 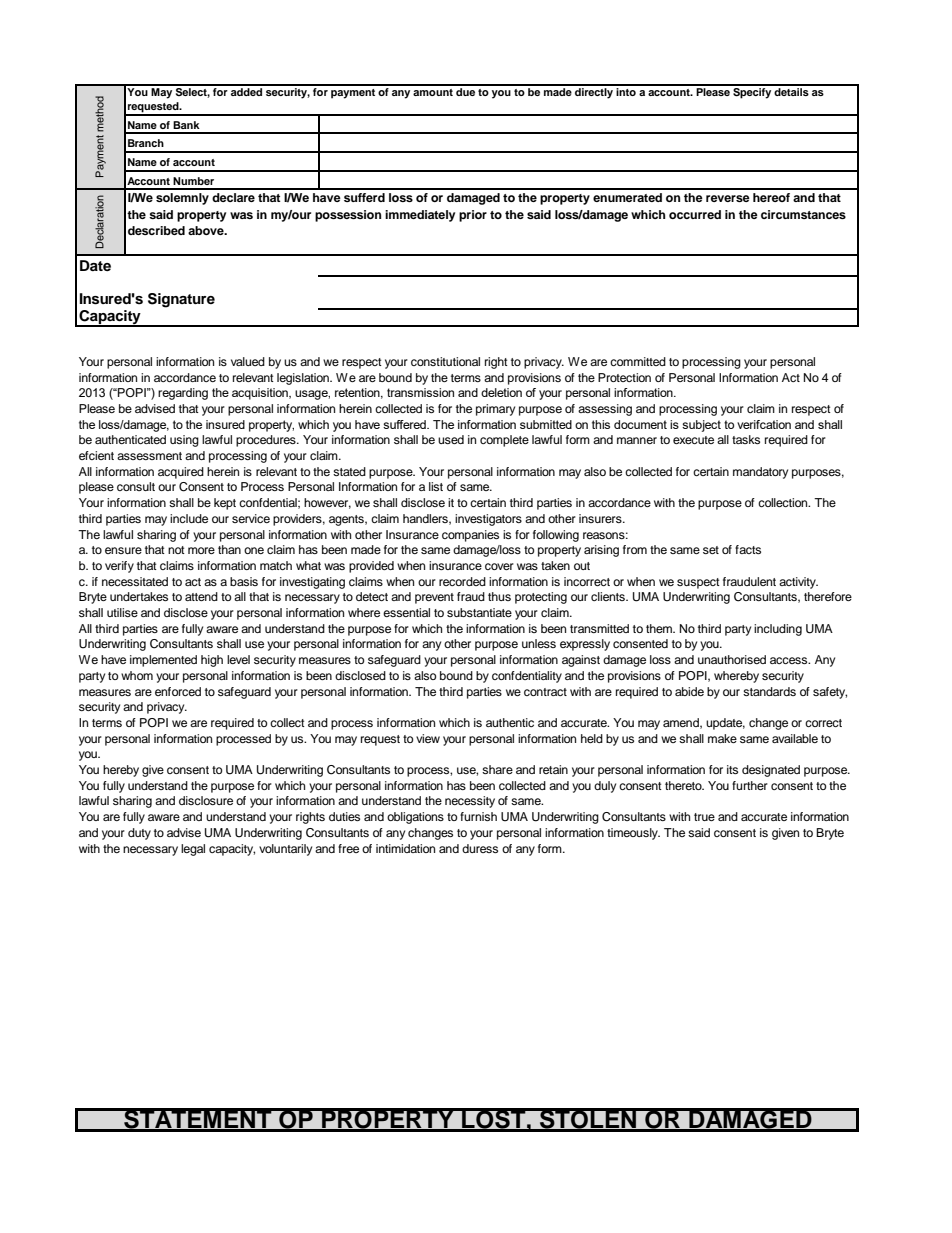 What do you see at coordinates (212, 661) in the screenshot?
I see `high` at bounding box center [212, 661].
